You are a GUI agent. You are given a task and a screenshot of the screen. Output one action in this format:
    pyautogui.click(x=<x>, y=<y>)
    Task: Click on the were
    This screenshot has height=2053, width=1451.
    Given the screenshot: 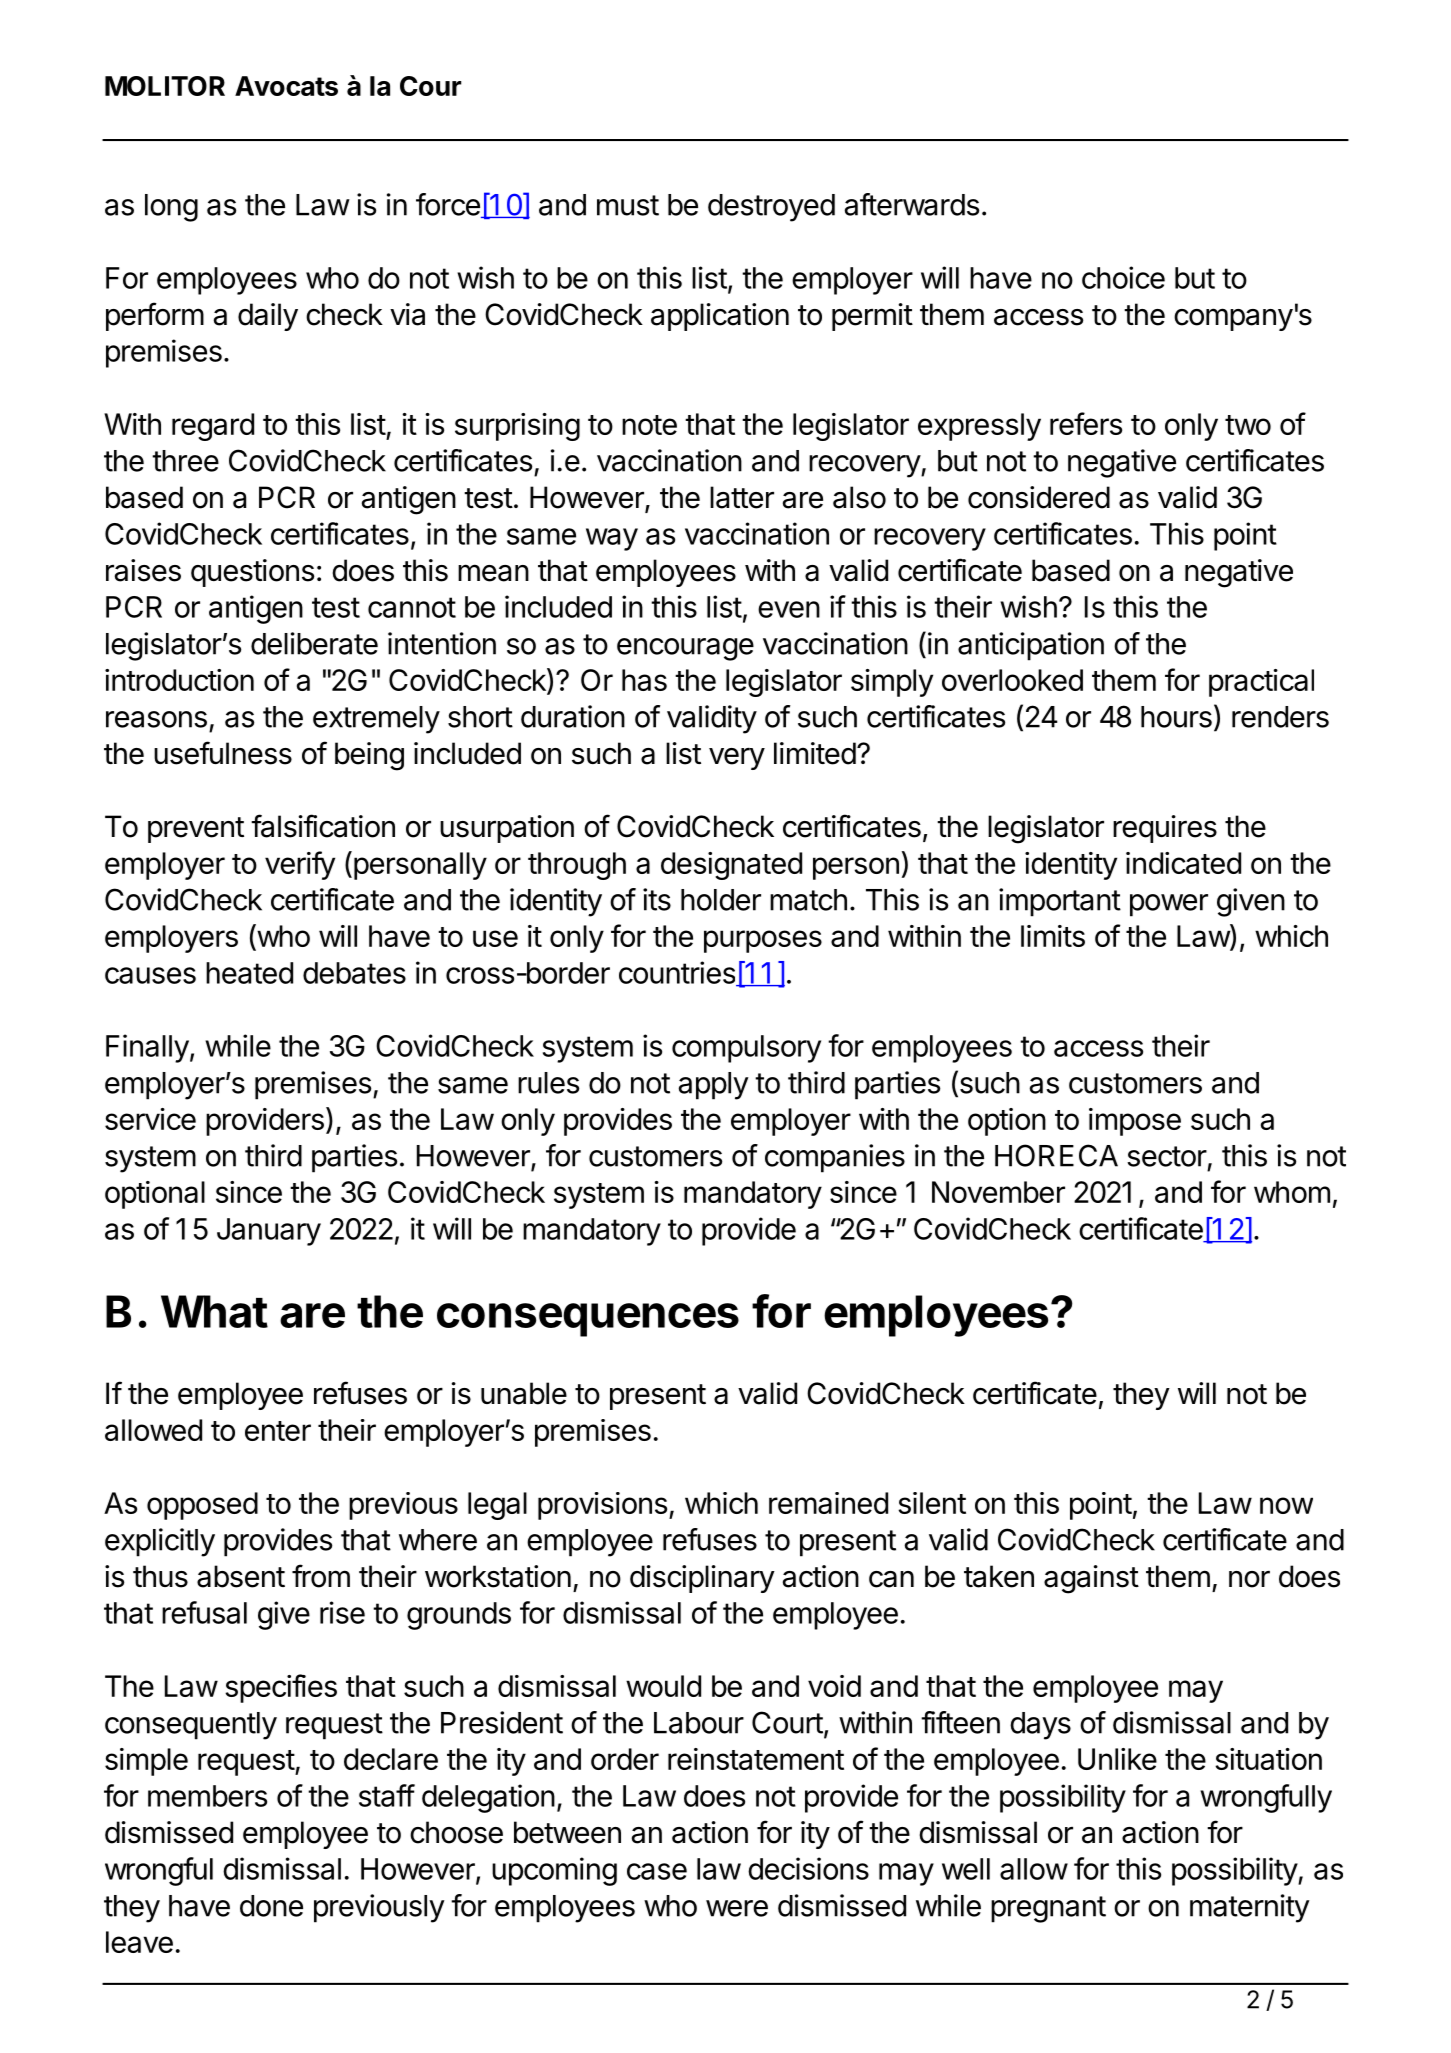 What is the action you would take?
    pyautogui.click(x=737, y=1908)
